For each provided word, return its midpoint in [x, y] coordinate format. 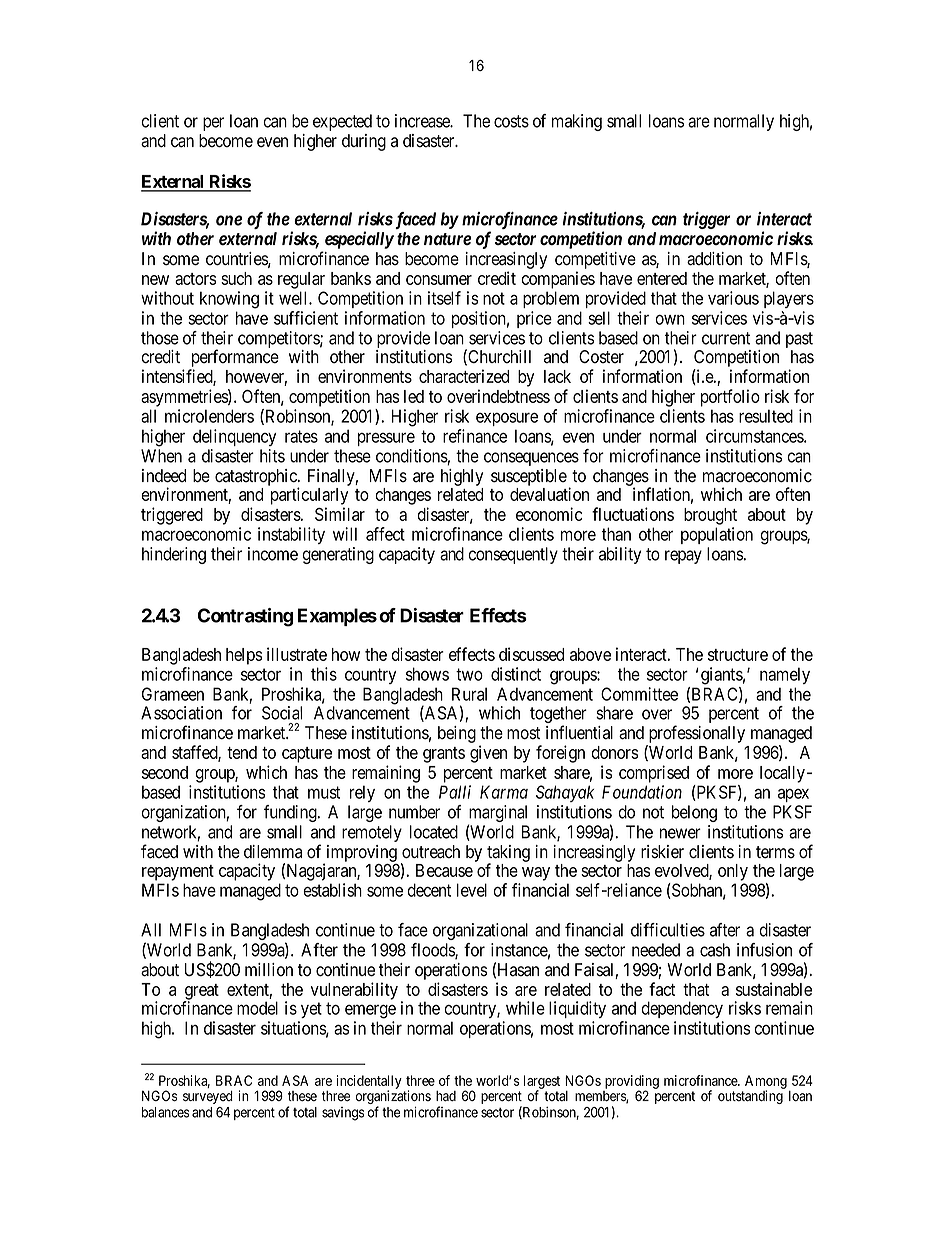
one [229, 220]
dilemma [273, 852]
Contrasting [245, 617]
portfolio [730, 398]
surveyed [208, 1097]
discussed [531, 654]
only [733, 872]
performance [235, 358]
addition [714, 259]
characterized [464, 376]
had [446, 1096]
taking [508, 854]
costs [511, 121]
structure [738, 655]
